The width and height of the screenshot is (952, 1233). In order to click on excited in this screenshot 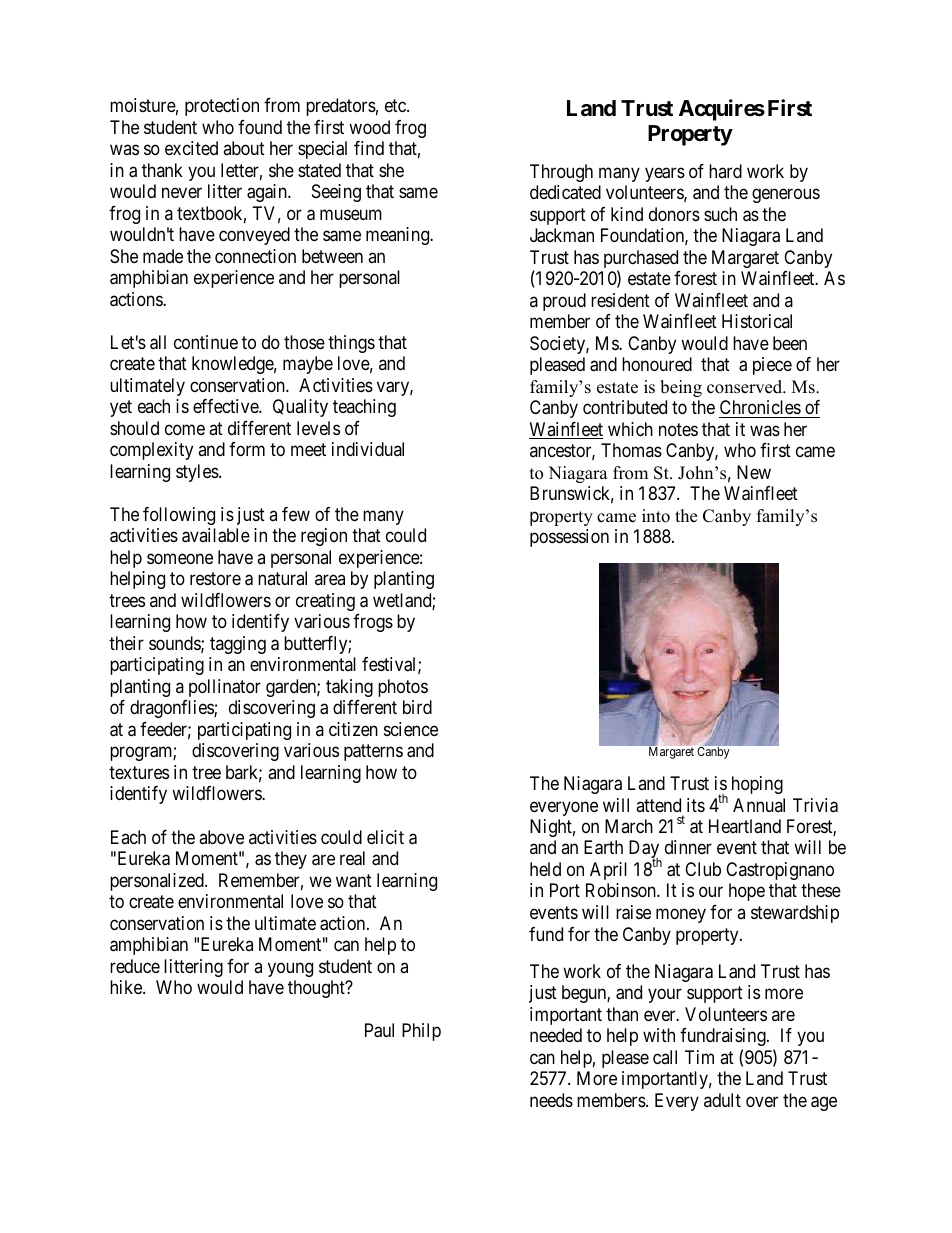, I will do `click(191, 148)`.
